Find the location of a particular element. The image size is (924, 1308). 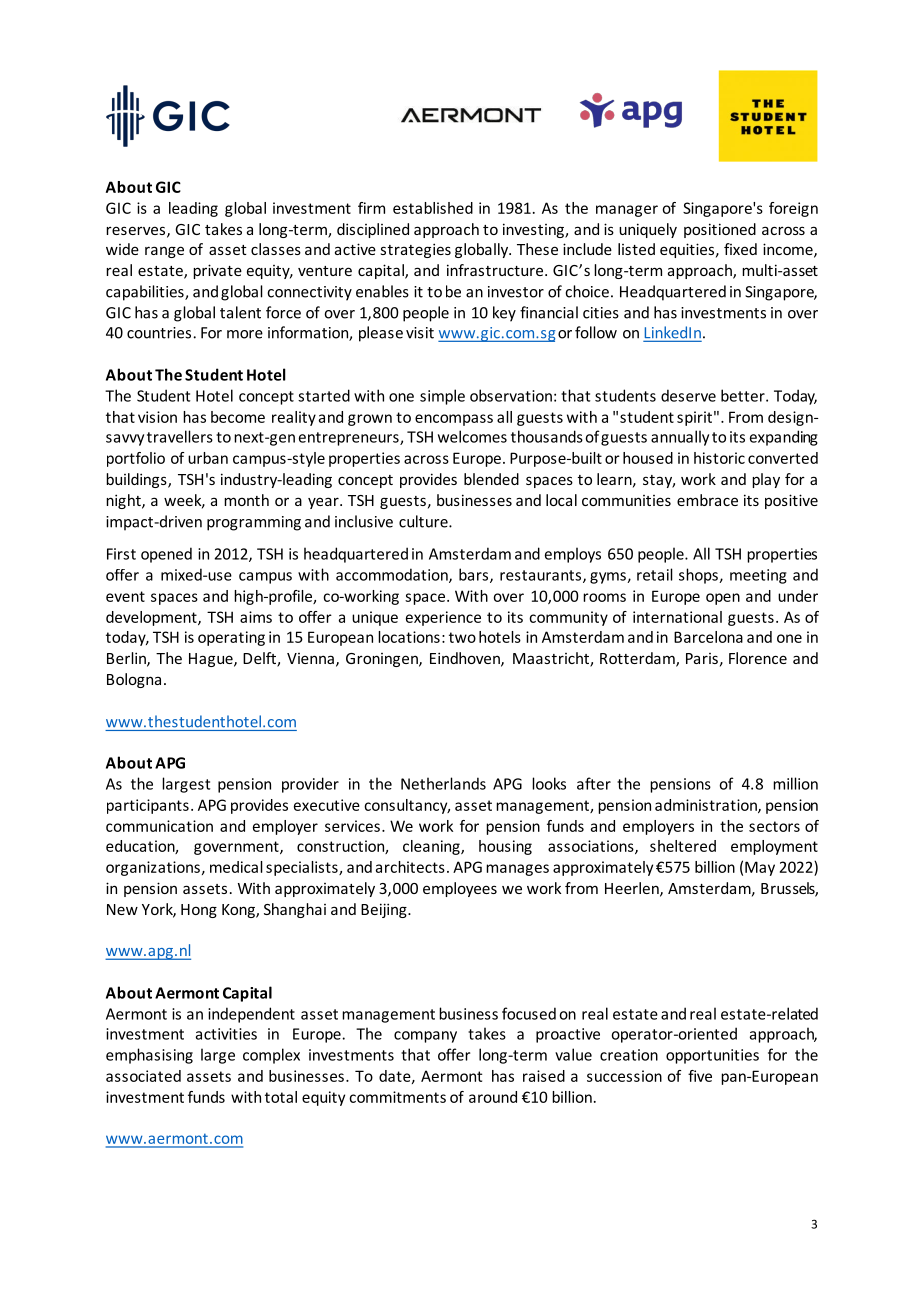

two is located at coordinates (462, 637).
